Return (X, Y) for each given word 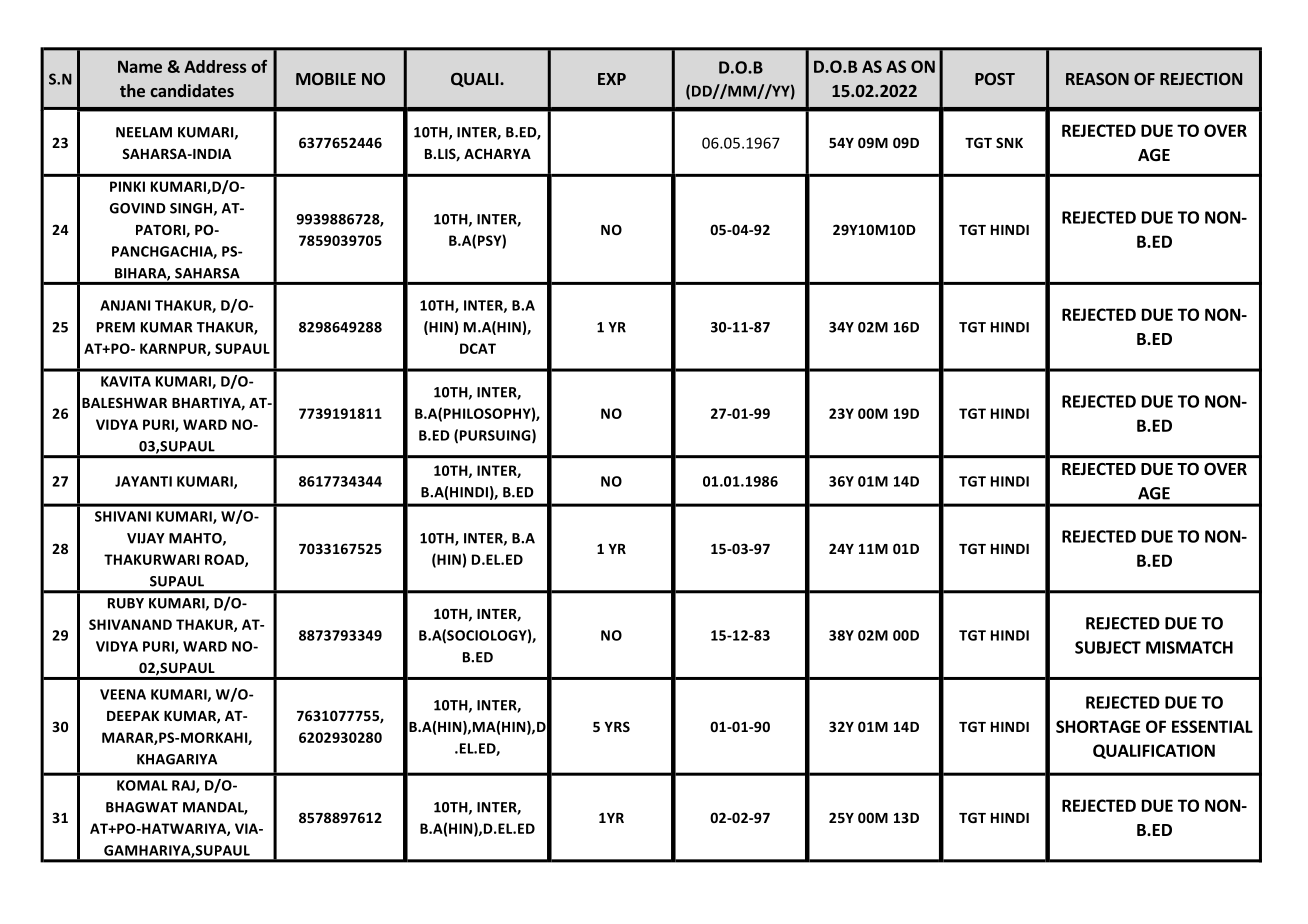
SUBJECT (1108, 647)
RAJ (184, 786)
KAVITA (126, 381)
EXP (612, 79)
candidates (192, 90)
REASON (1097, 79)
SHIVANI (123, 516)
